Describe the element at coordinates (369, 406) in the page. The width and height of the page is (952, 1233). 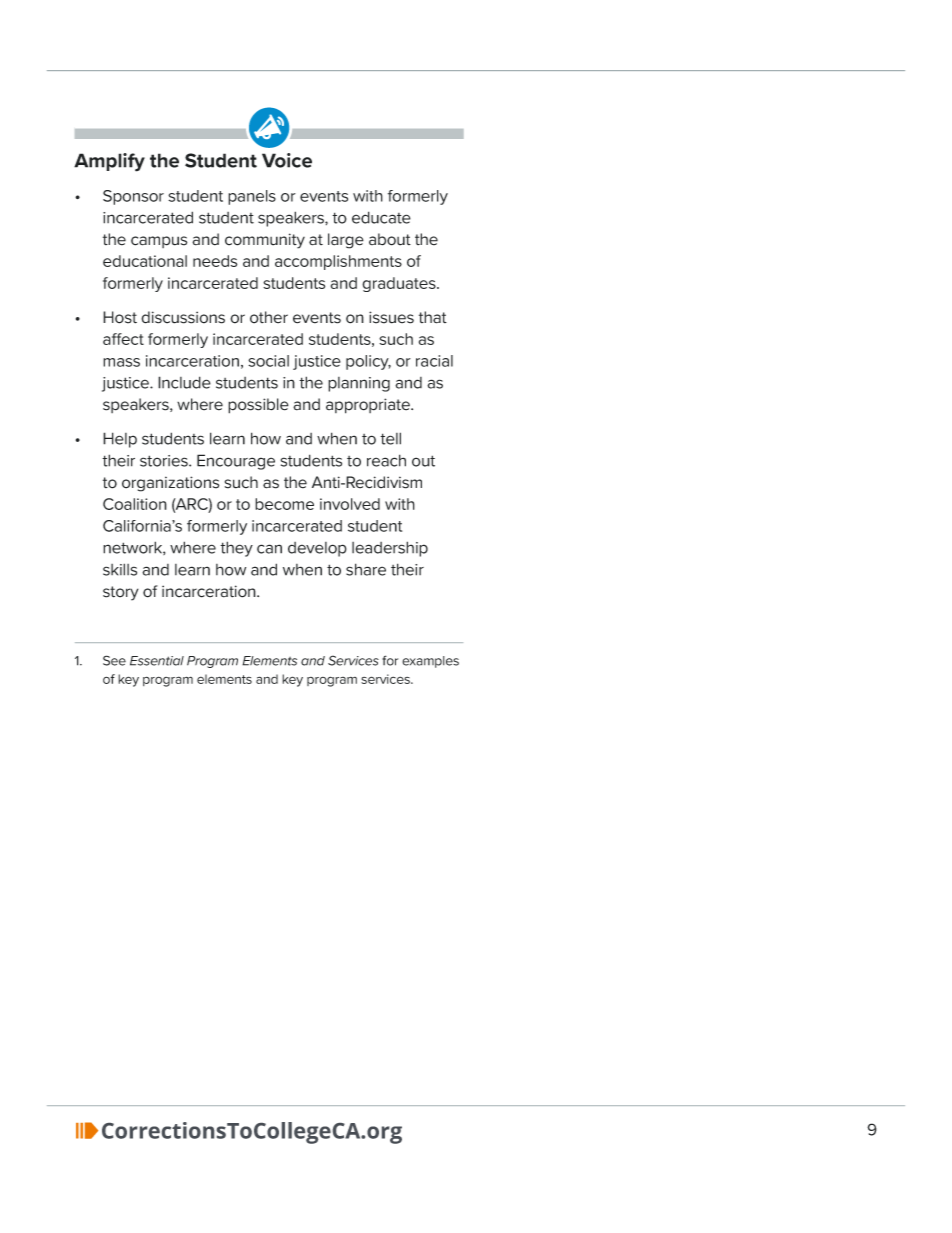
I see `appropriate` at that location.
